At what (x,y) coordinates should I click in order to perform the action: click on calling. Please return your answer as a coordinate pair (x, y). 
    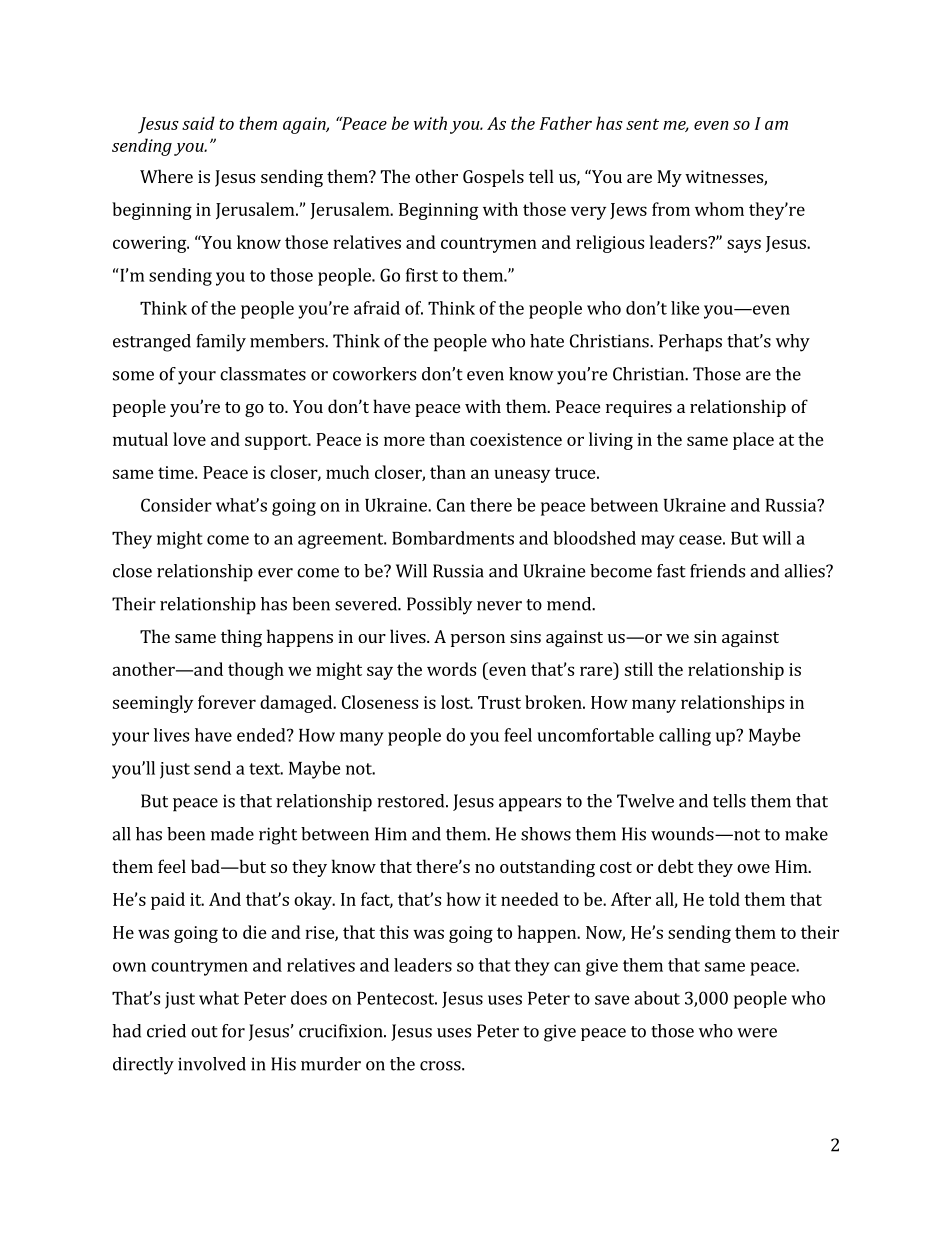
    Looking at the image, I should click on (685, 737).
